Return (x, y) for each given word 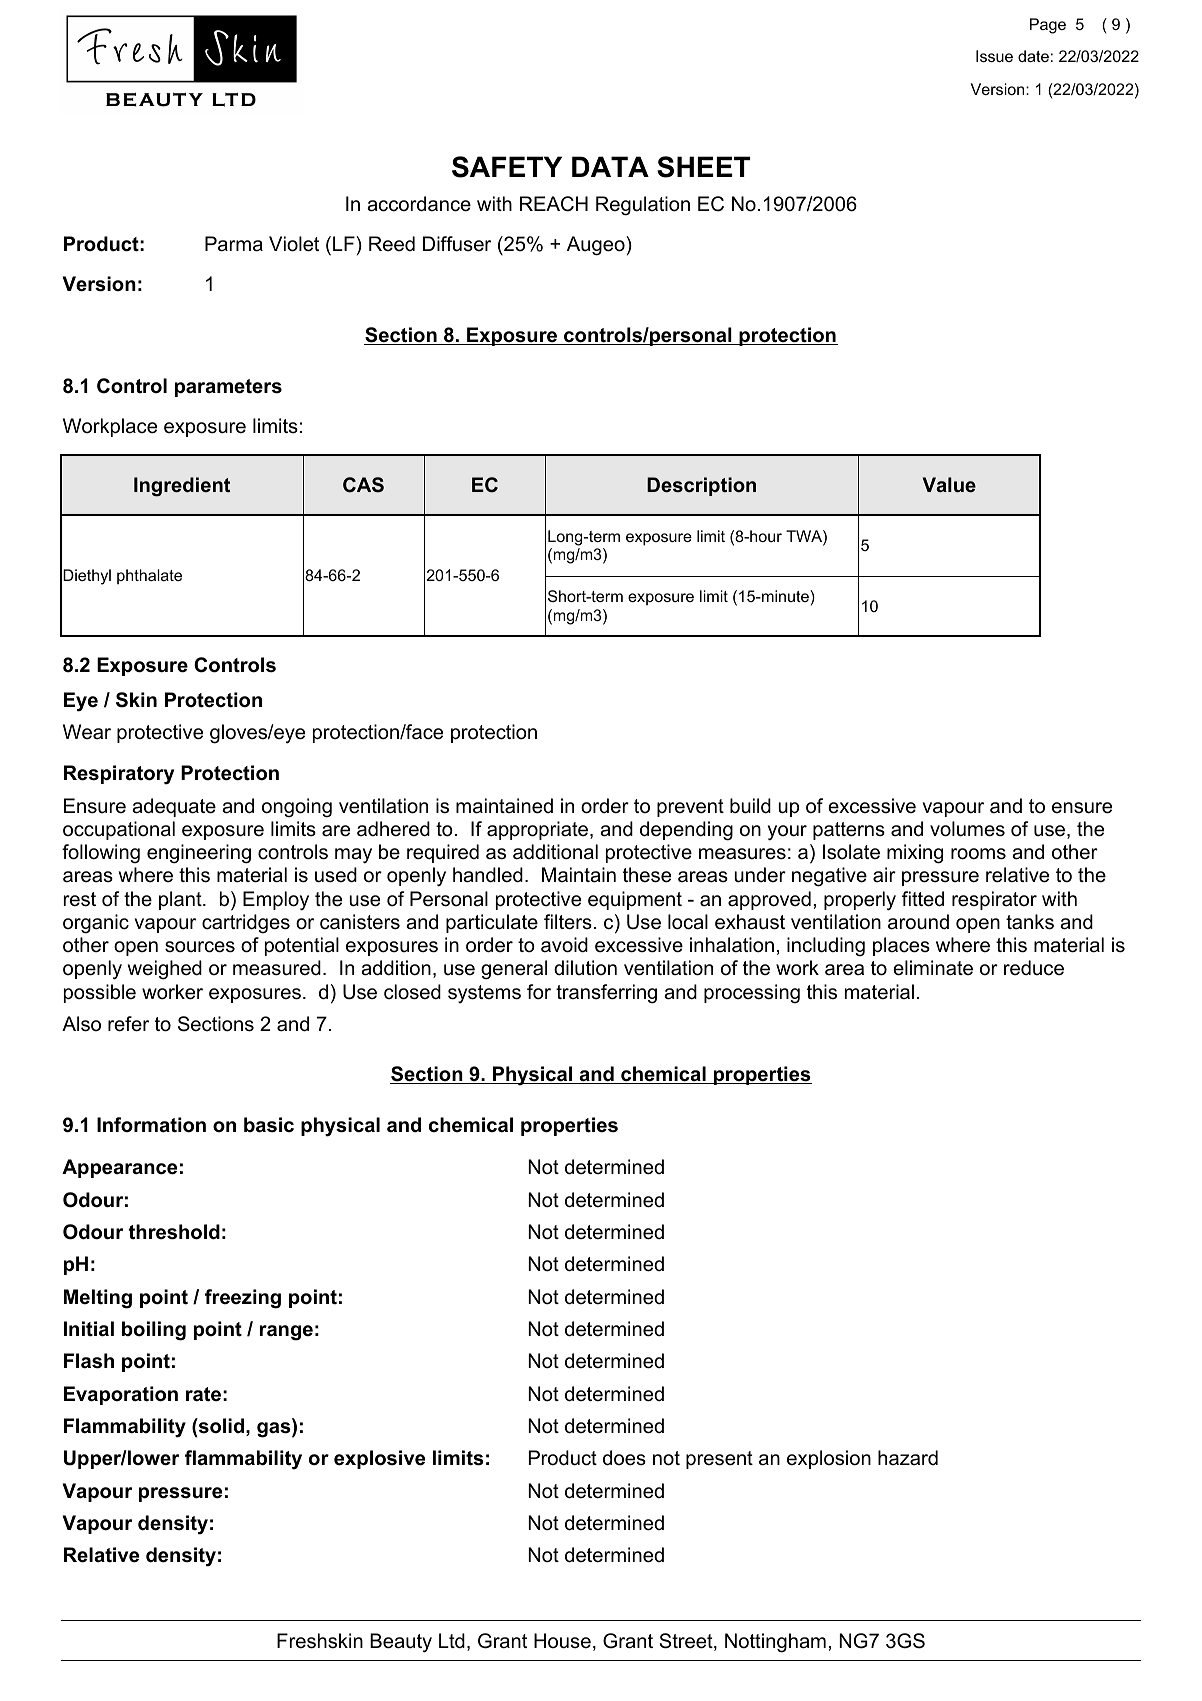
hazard (908, 1458)
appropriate (539, 830)
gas (275, 1430)
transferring (606, 994)
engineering (199, 854)
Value (949, 484)
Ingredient (182, 487)
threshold (174, 1232)
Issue (994, 56)
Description (701, 486)
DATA (610, 166)
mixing (915, 854)
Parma (234, 244)
